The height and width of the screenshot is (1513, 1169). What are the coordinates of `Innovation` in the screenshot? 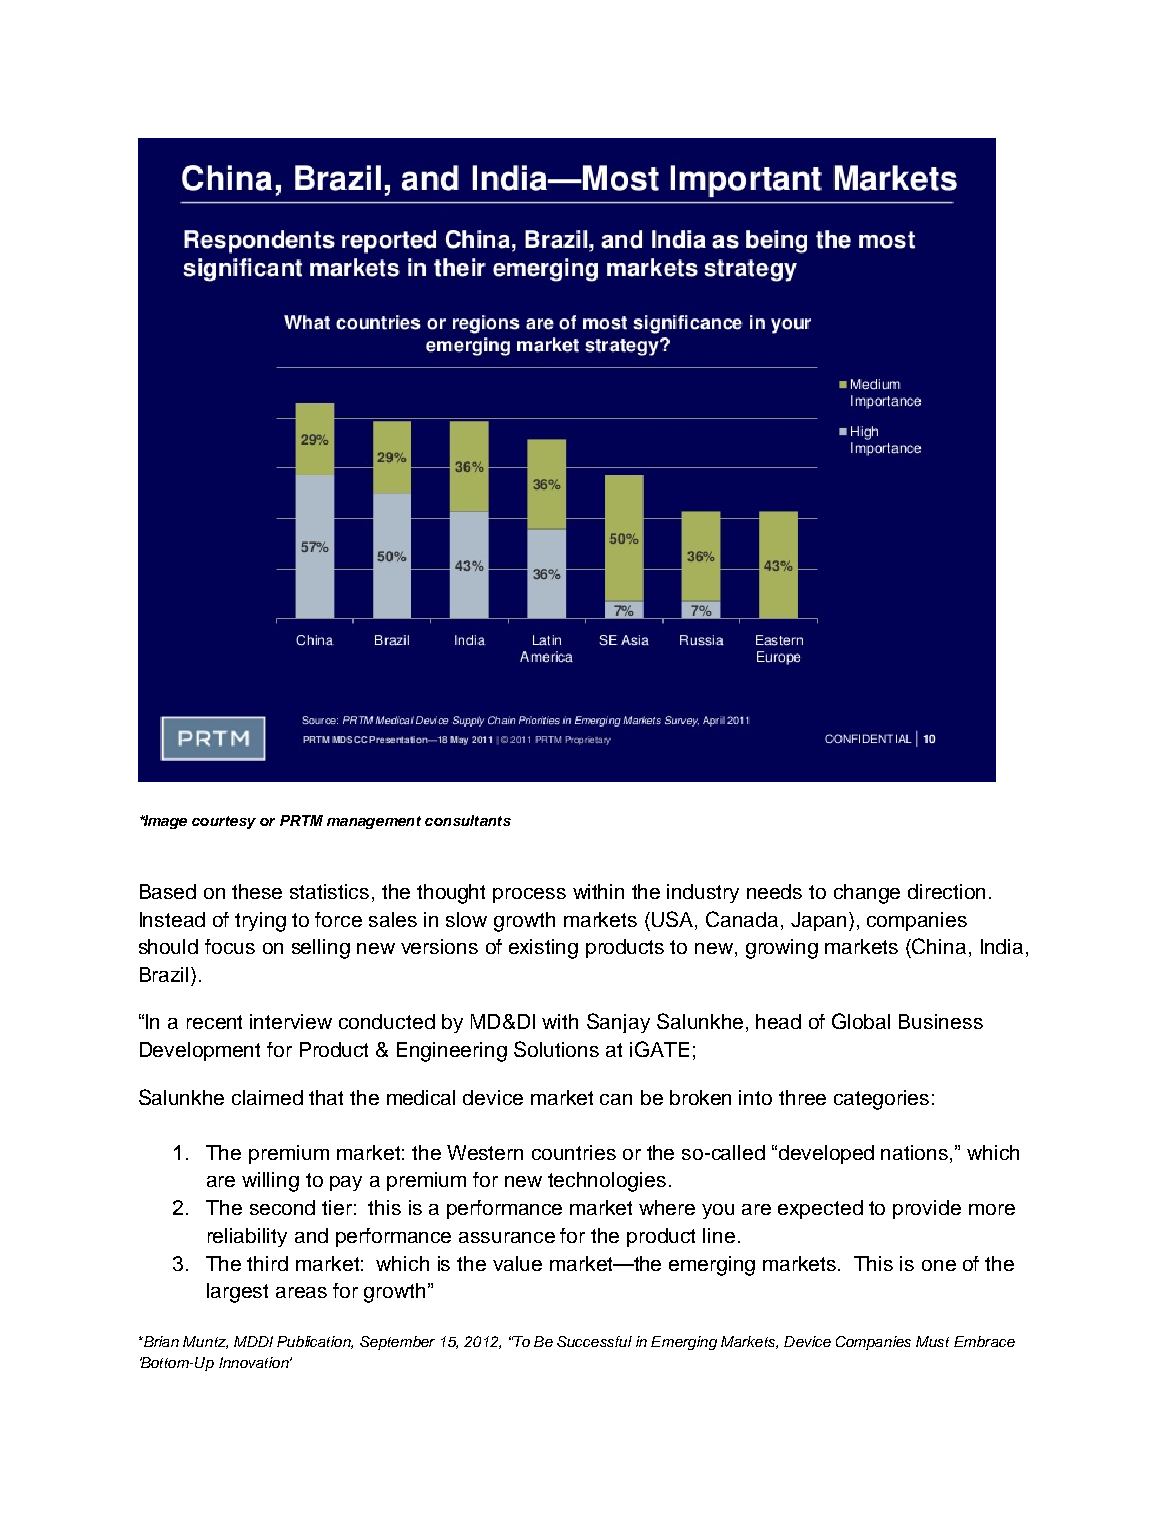 It's located at (255, 1362).
